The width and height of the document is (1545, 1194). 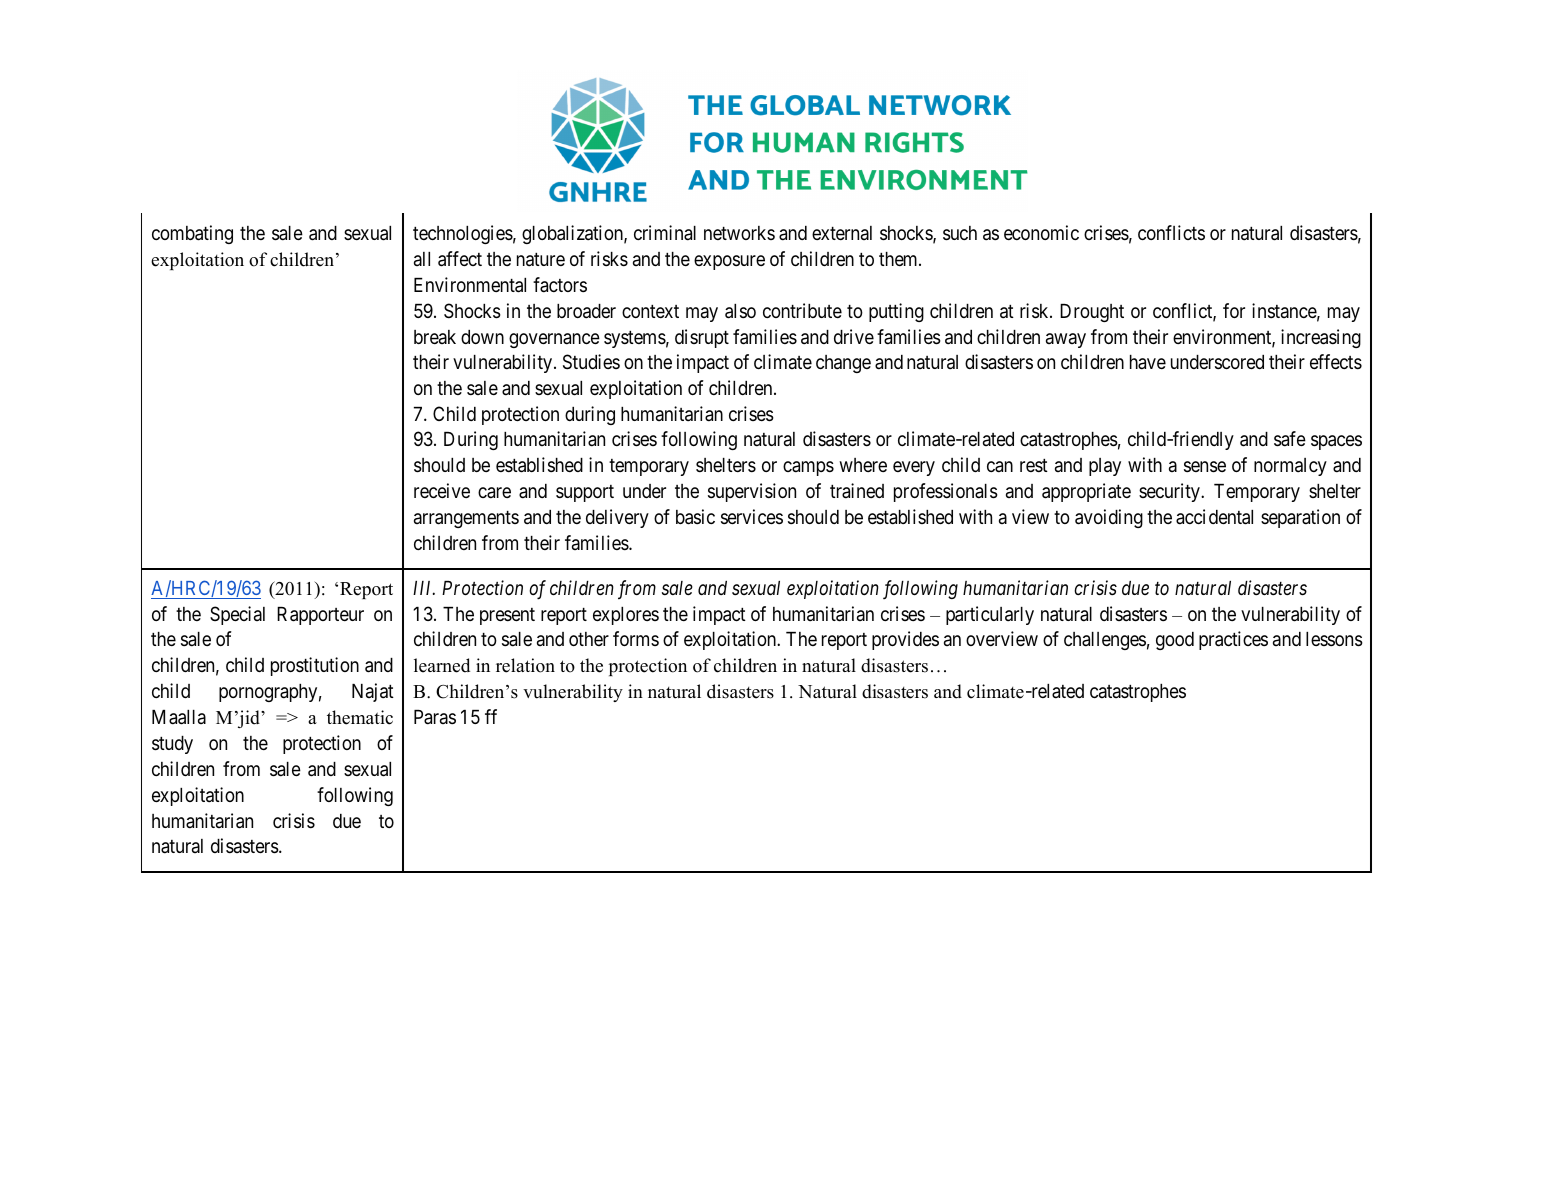 I want to click on relation, so click(x=525, y=665).
